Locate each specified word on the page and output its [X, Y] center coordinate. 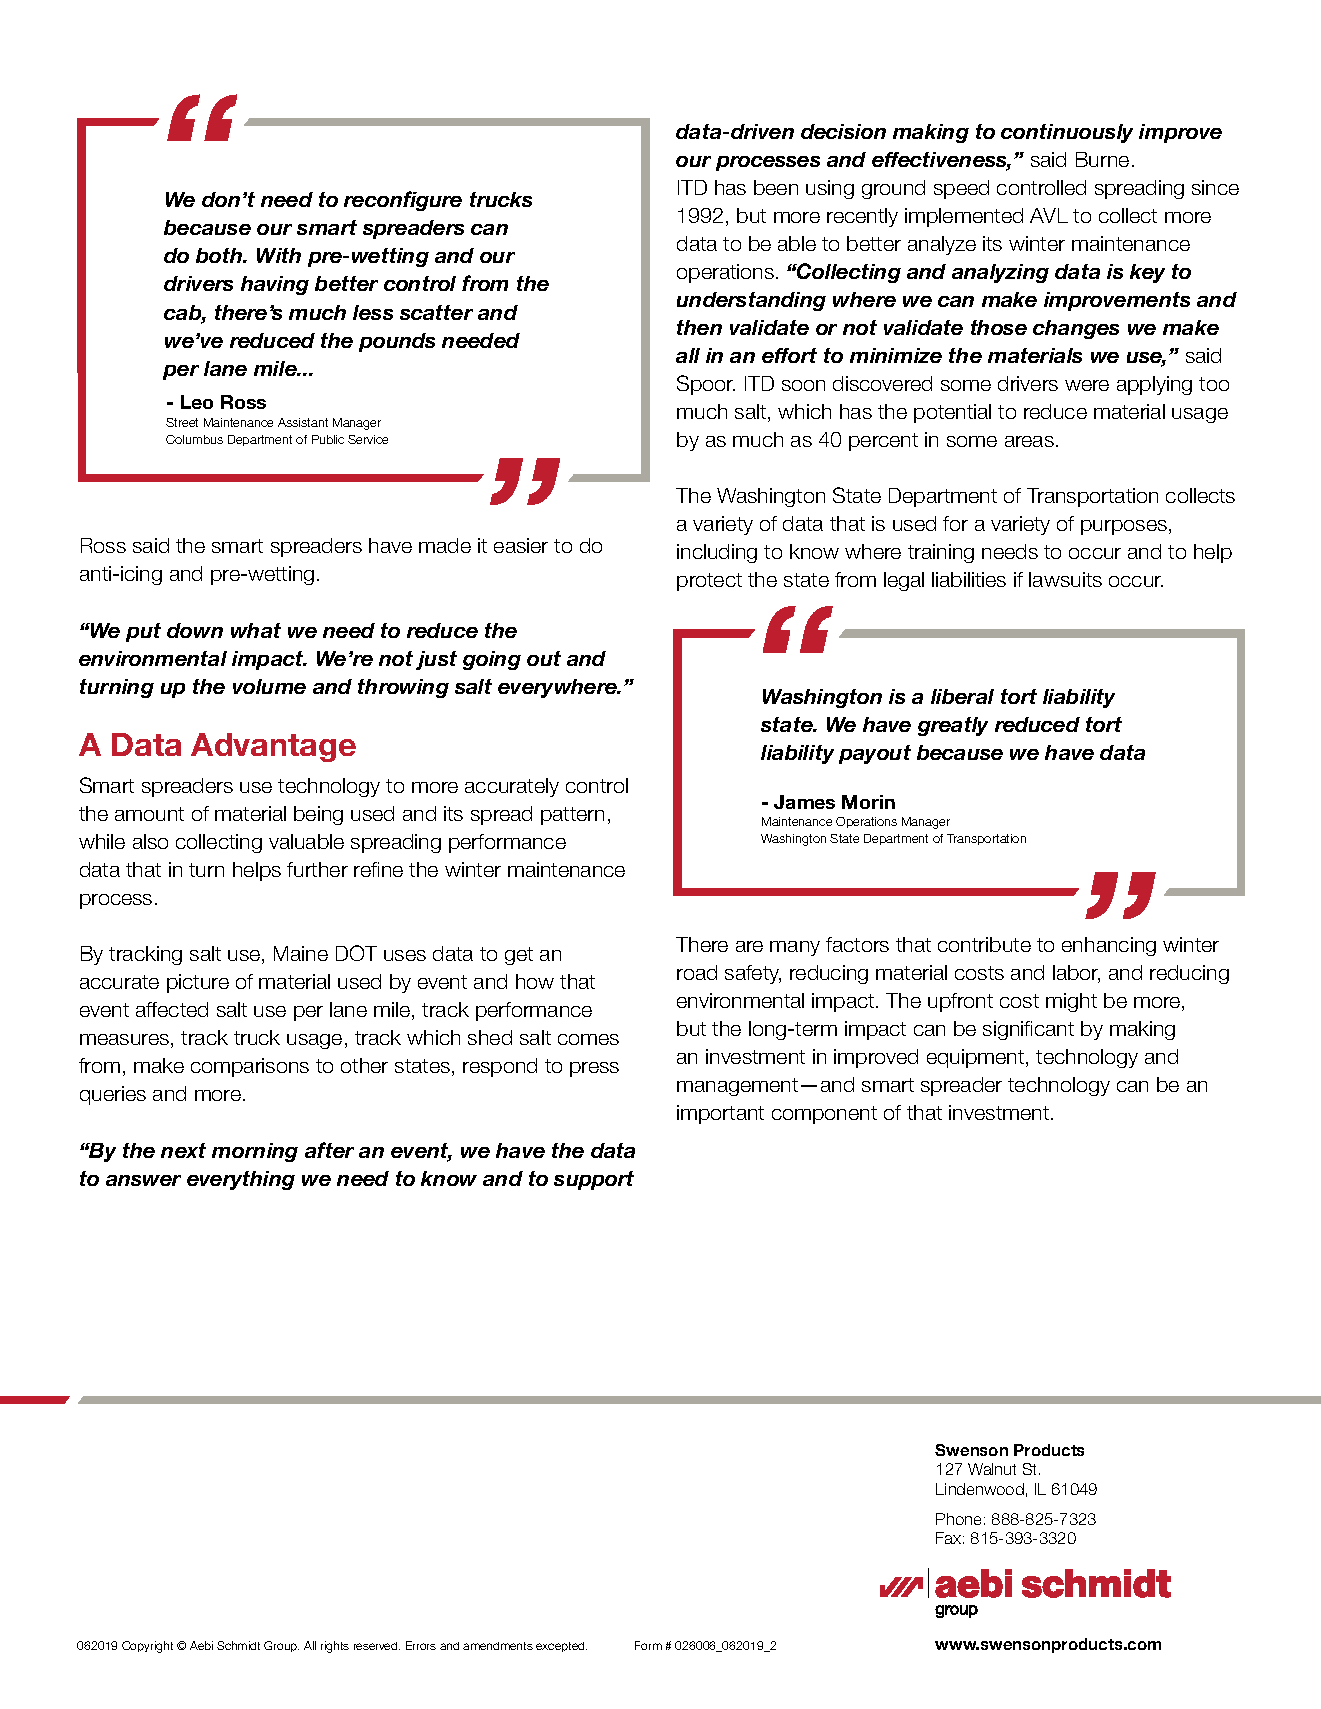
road [697, 972]
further [317, 869]
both [220, 255]
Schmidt [238, 1645]
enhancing [1109, 946]
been [776, 187]
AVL [1049, 215]
